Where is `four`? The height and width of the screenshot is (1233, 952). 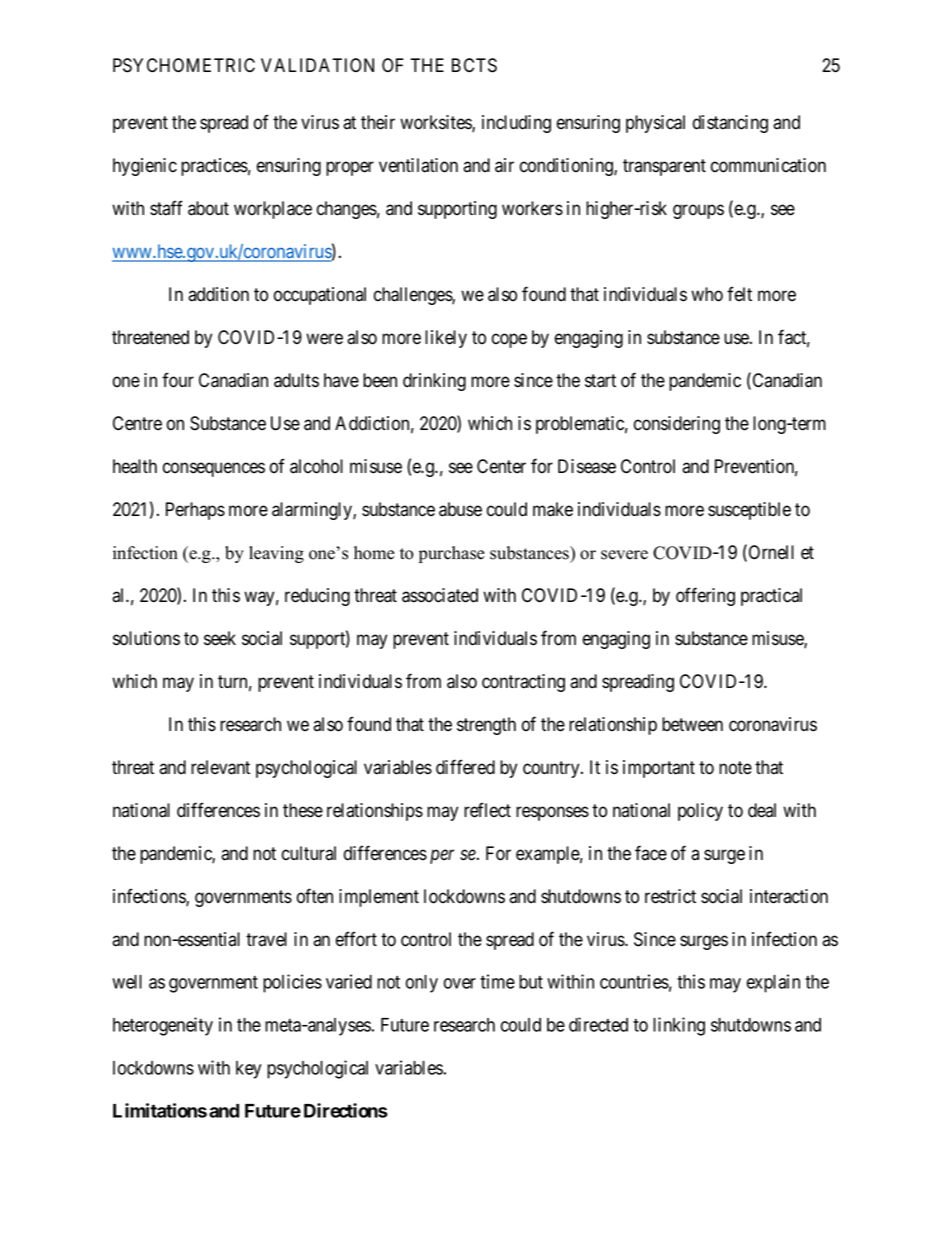 four is located at coordinates (178, 380).
